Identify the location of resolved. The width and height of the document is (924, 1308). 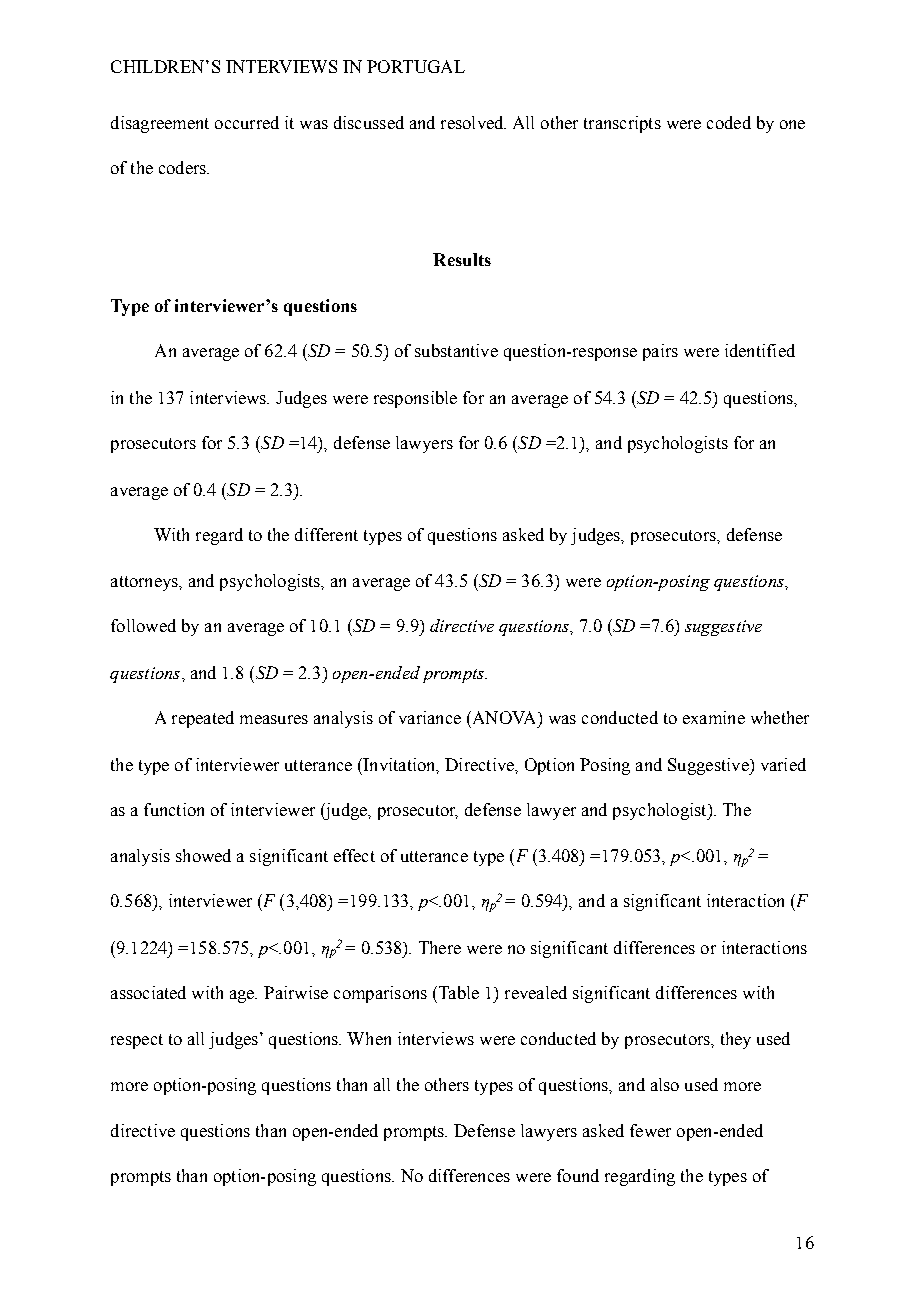
(473, 122).
